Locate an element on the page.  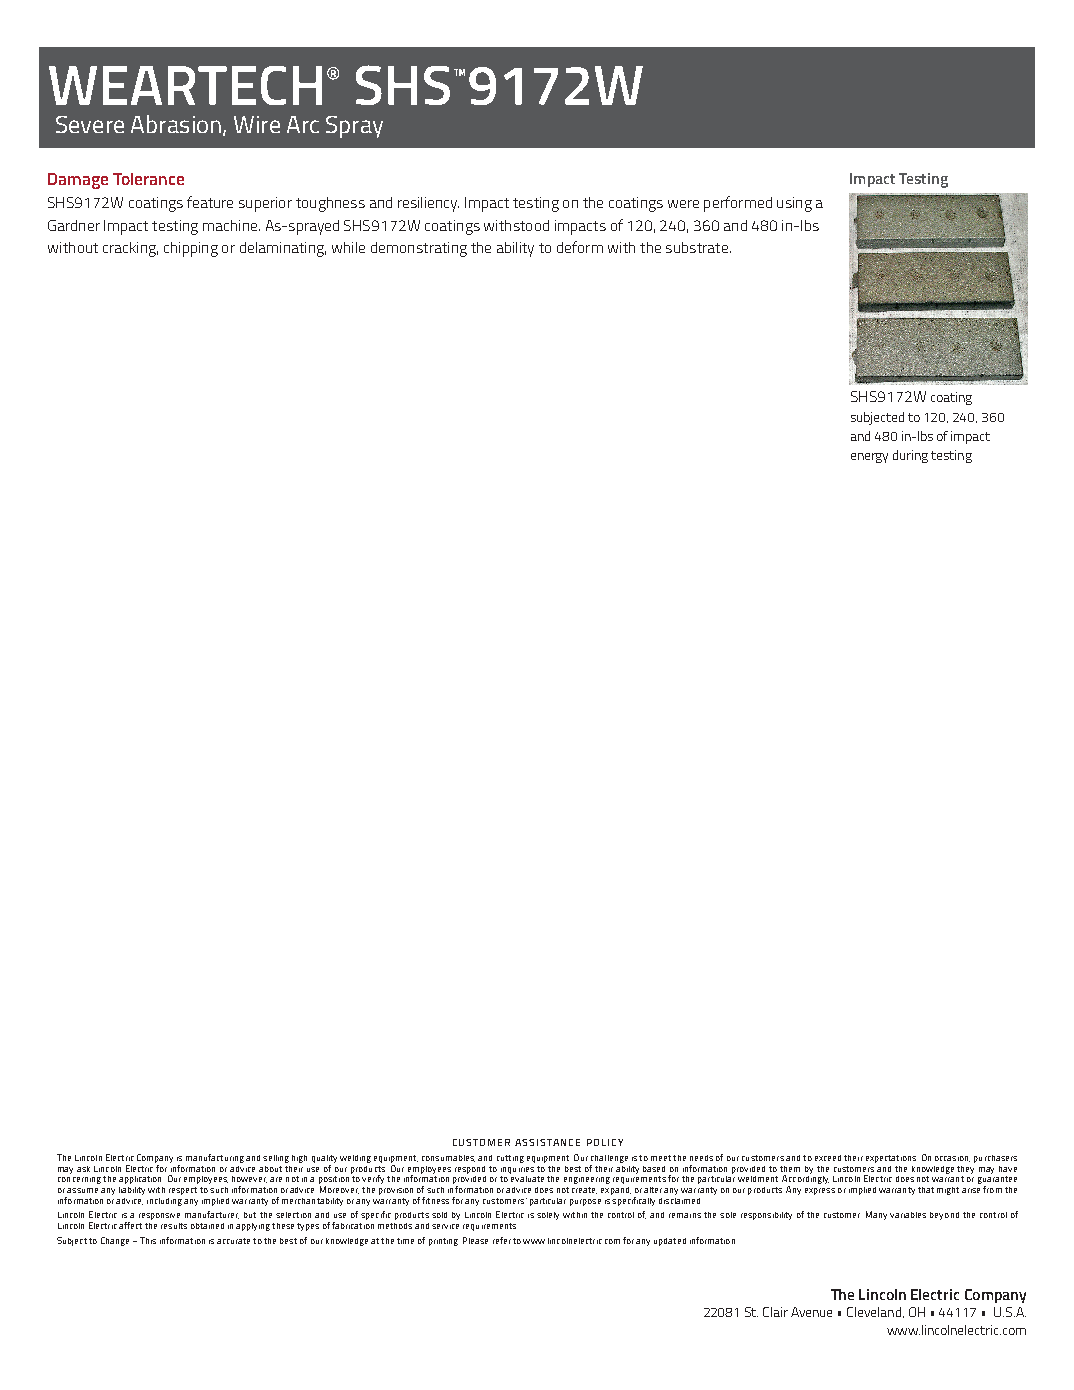
selling is located at coordinates (276, 1159).
